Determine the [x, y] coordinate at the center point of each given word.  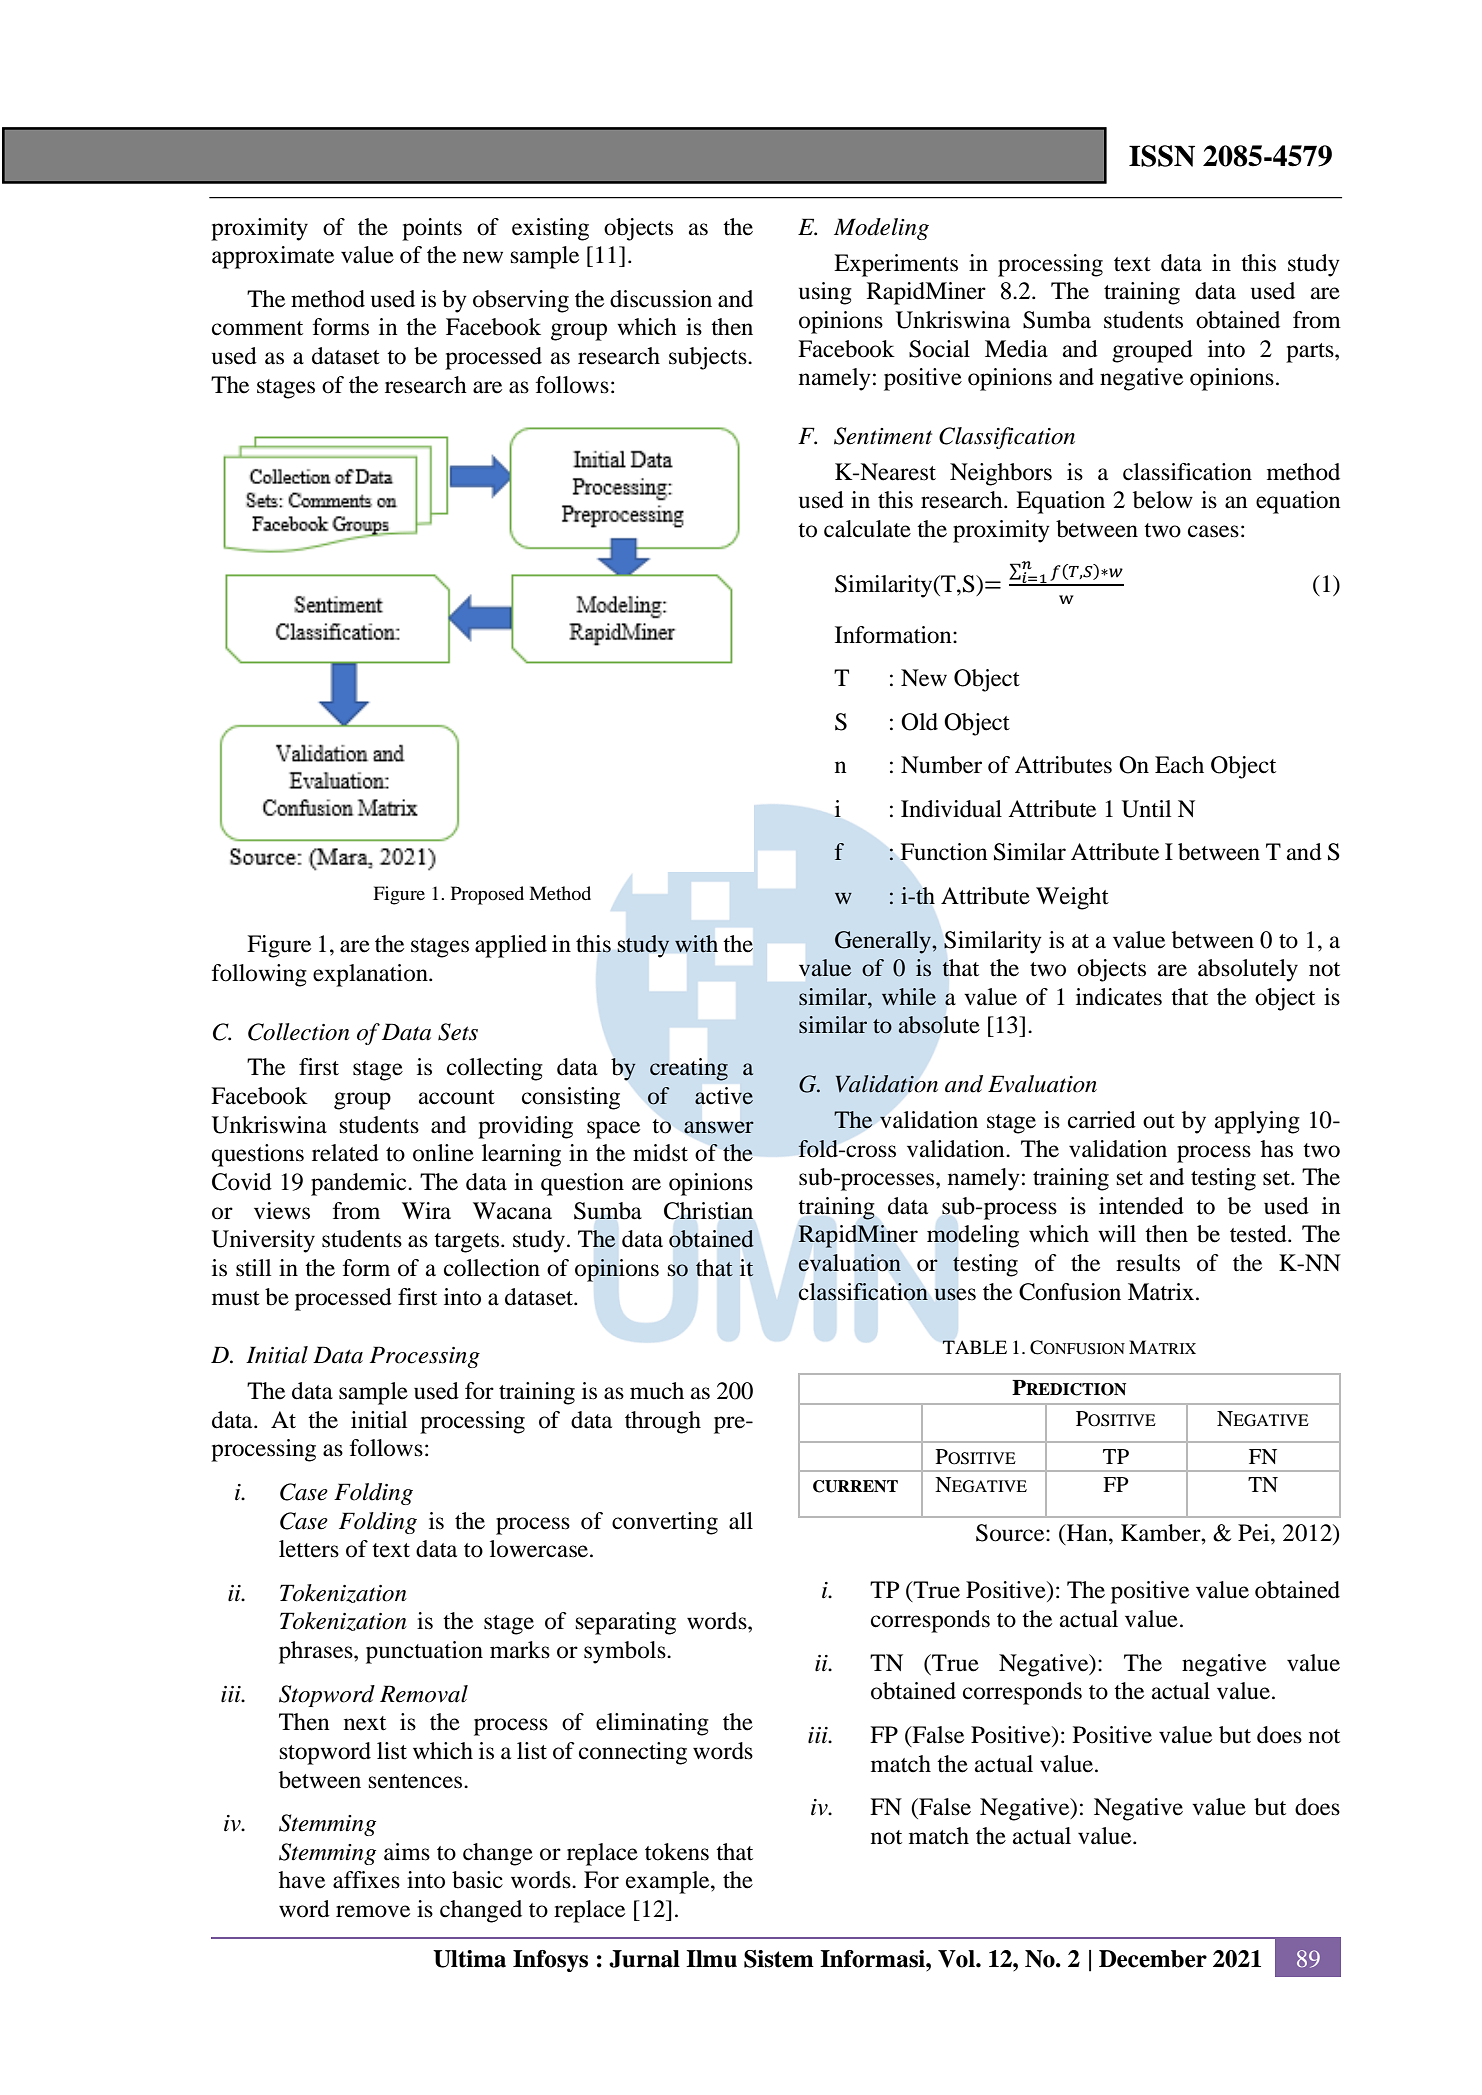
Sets [458, 1032]
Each [1179, 765]
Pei [1255, 1533]
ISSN [1162, 156]
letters [309, 1549]
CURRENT [855, 1486]
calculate [867, 529]
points [432, 229]
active [724, 1096]
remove [373, 1911]
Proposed [487, 895]
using [825, 293]
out [1159, 1121]
